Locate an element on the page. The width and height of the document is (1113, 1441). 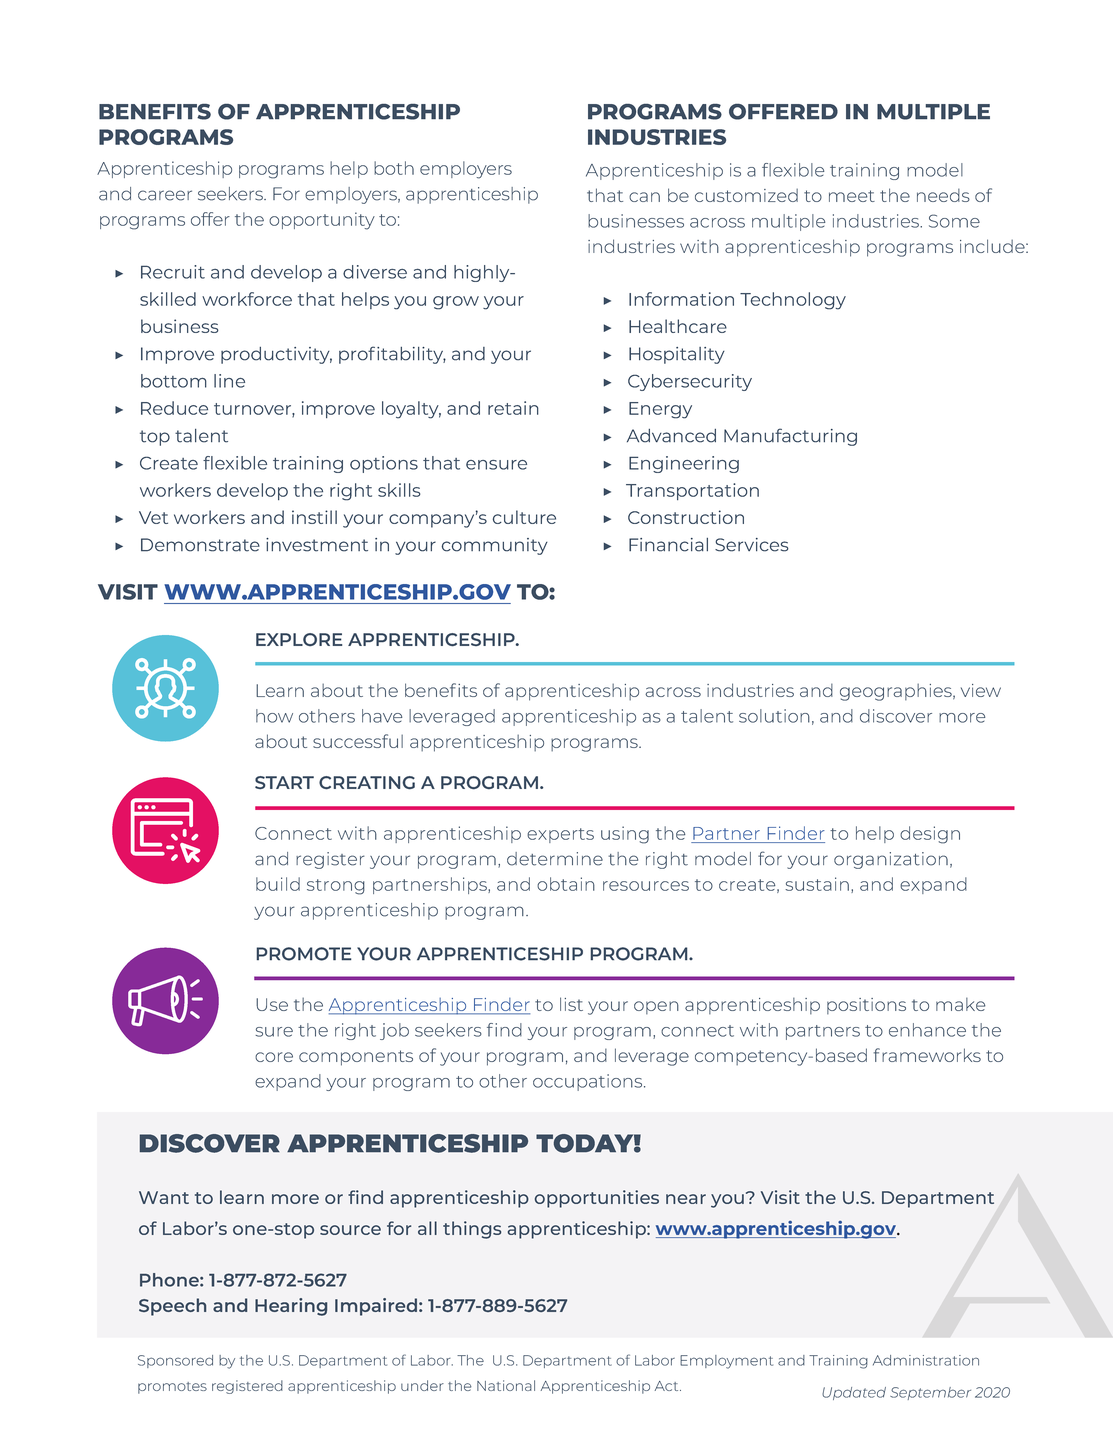
Hearing is located at coordinates (291, 1307).
